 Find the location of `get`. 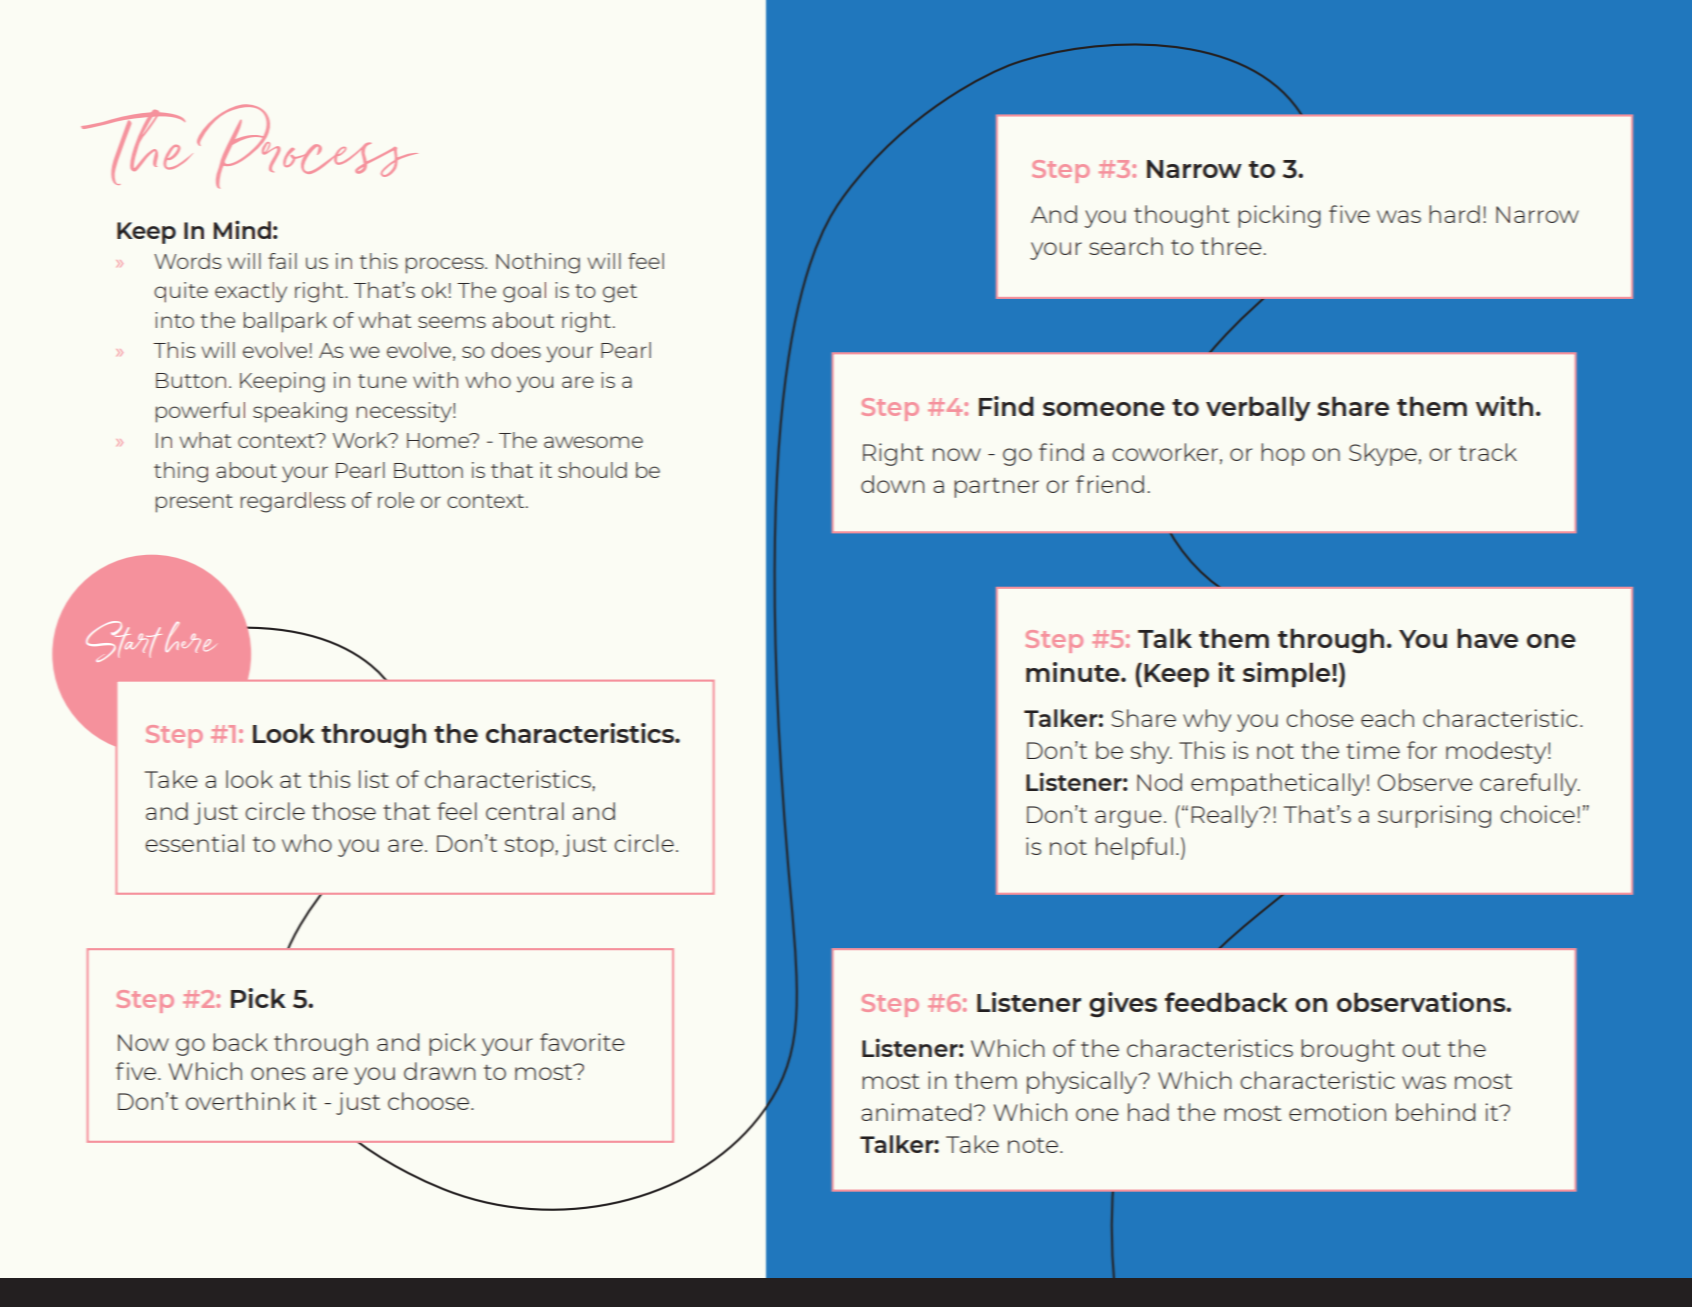

get is located at coordinates (620, 293).
